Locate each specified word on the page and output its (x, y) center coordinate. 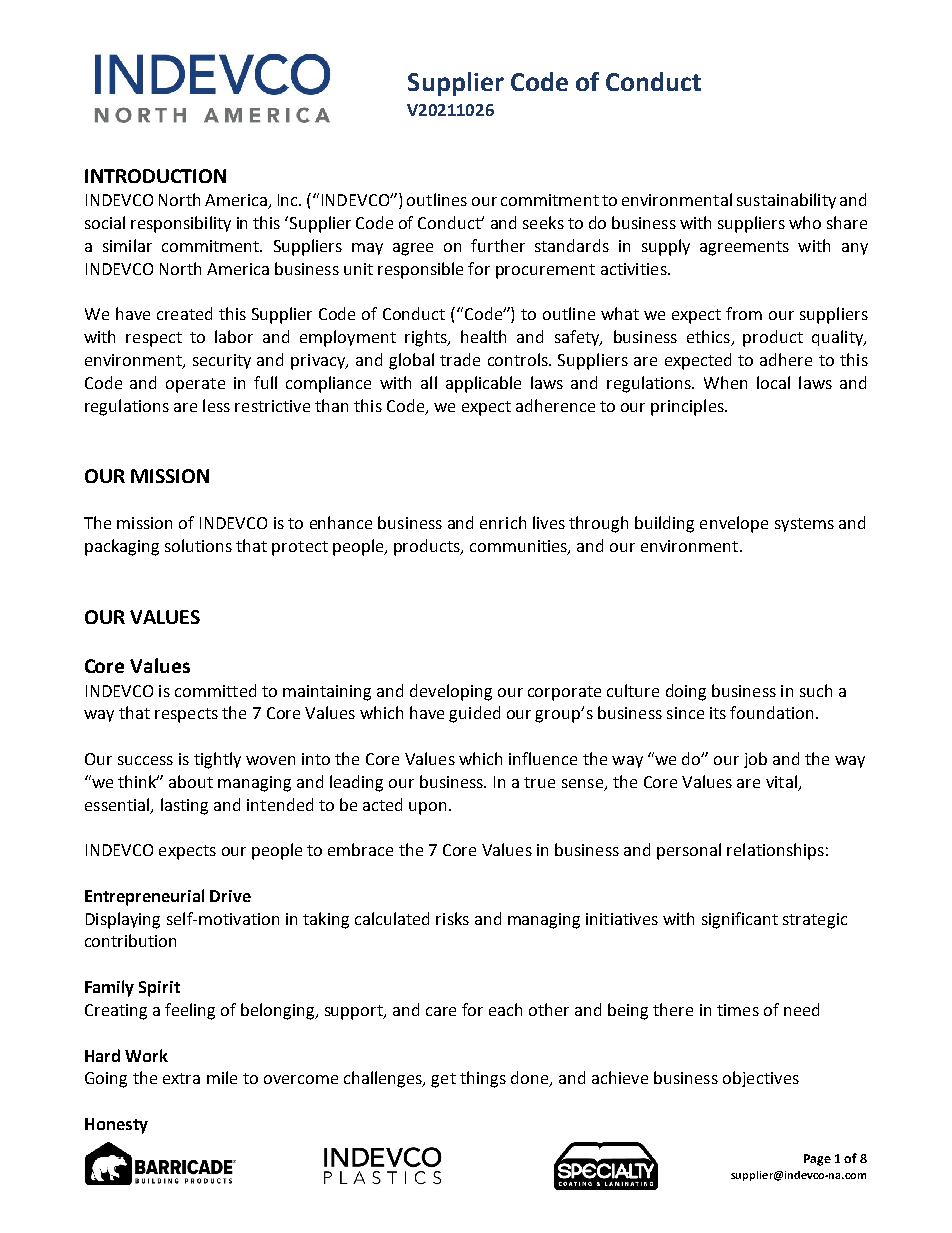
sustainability (786, 201)
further (498, 245)
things (483, 1079)
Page (817, 1160)
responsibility (181, 224)
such (816, 690)
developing (451, 692)
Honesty (116, 1126)
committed (215, 690)
